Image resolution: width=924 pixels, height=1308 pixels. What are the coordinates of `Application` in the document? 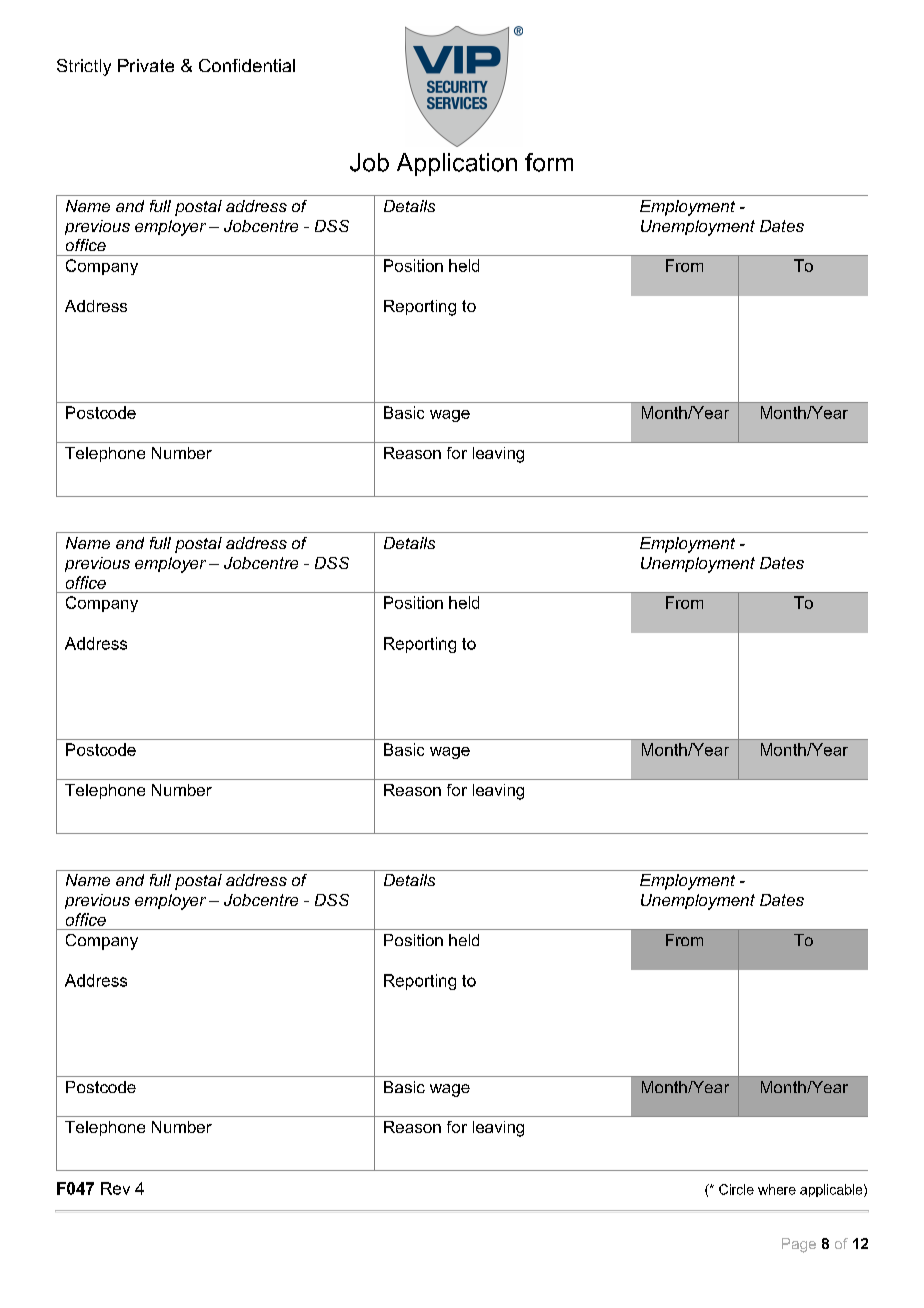 It's located at (457, 164).
